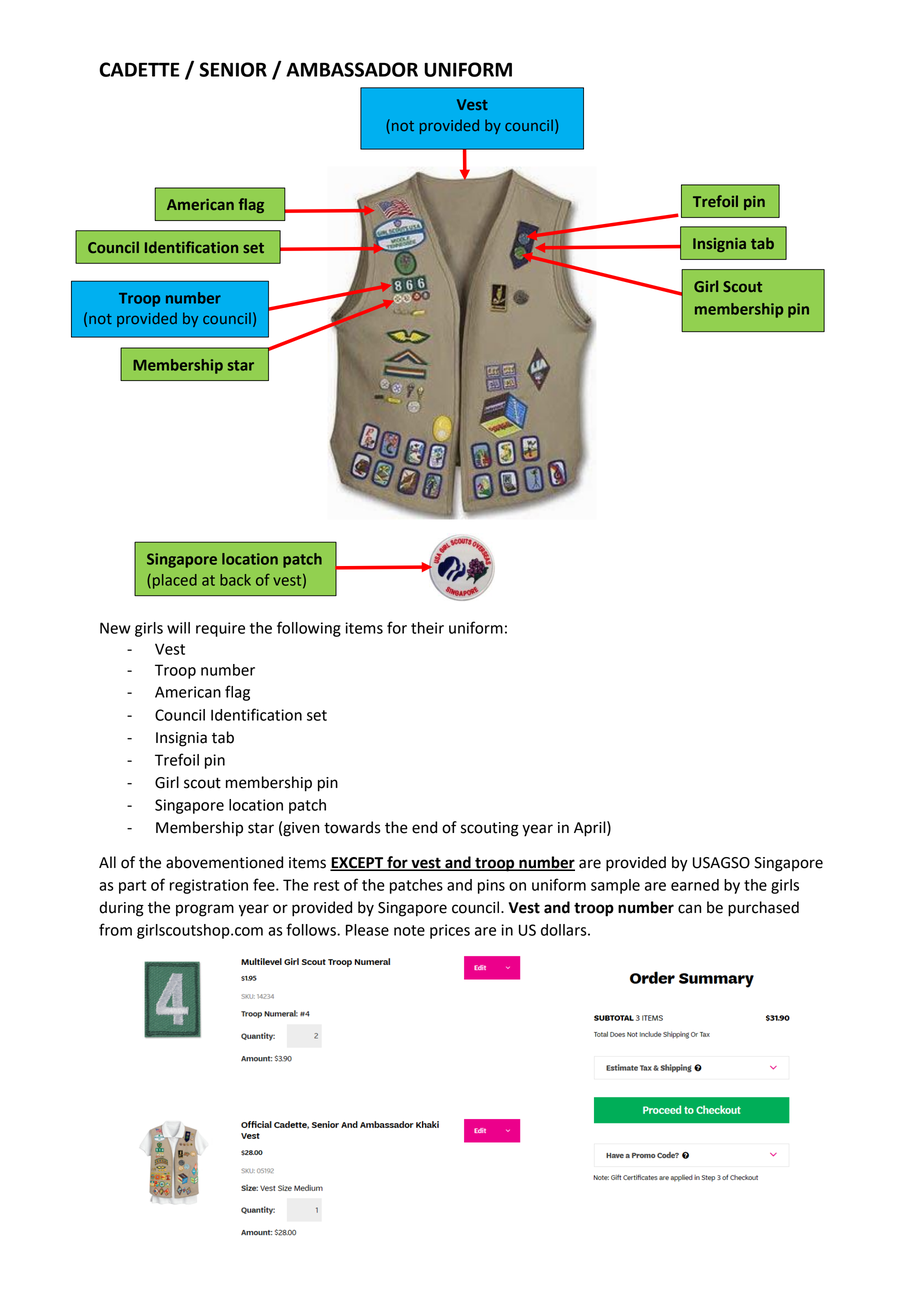  What do you see at coordinates (233, 69) in the image?
I see `SENIOR` at bounding box center [233, 69].
